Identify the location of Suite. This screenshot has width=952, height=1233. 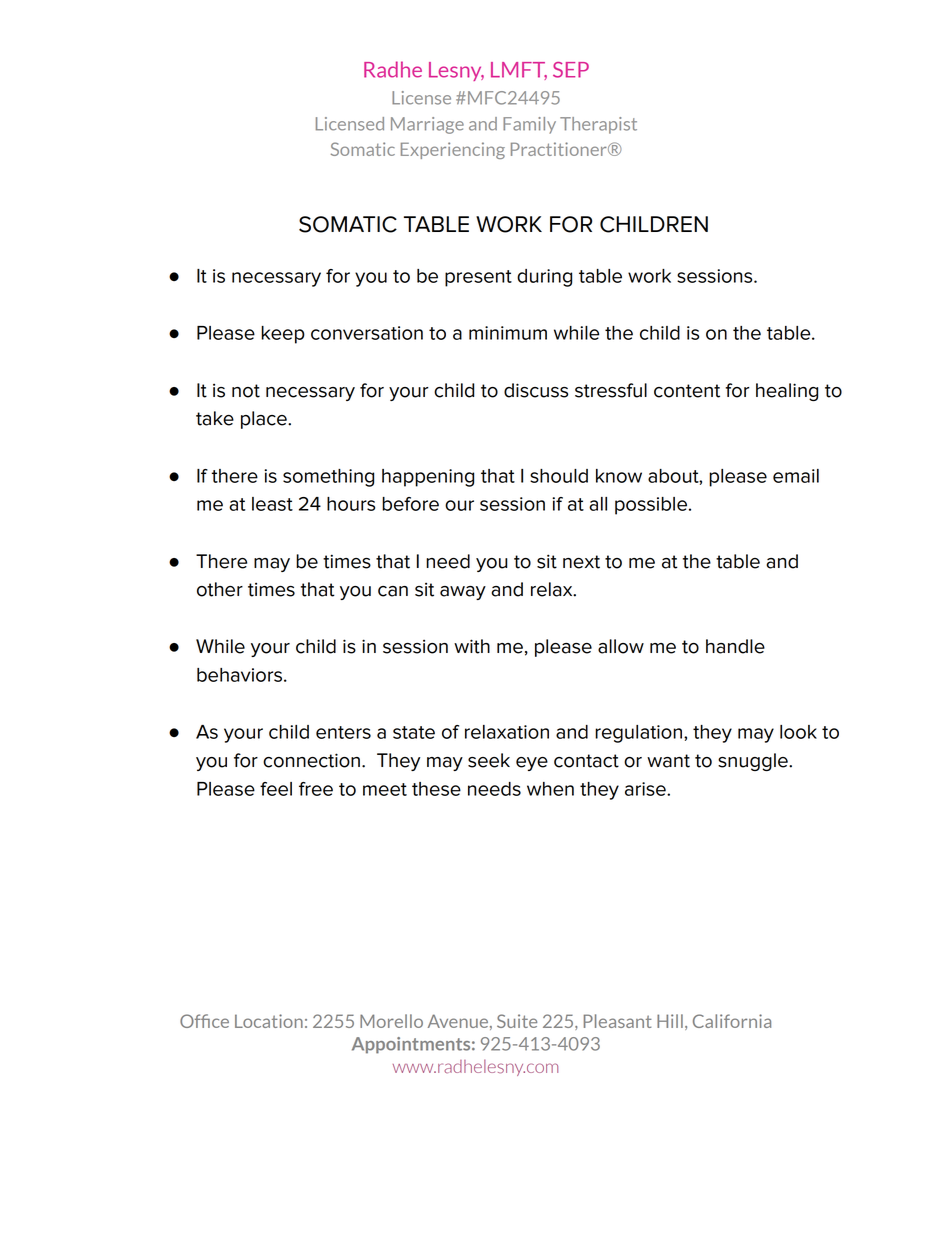
(517, 1021).
